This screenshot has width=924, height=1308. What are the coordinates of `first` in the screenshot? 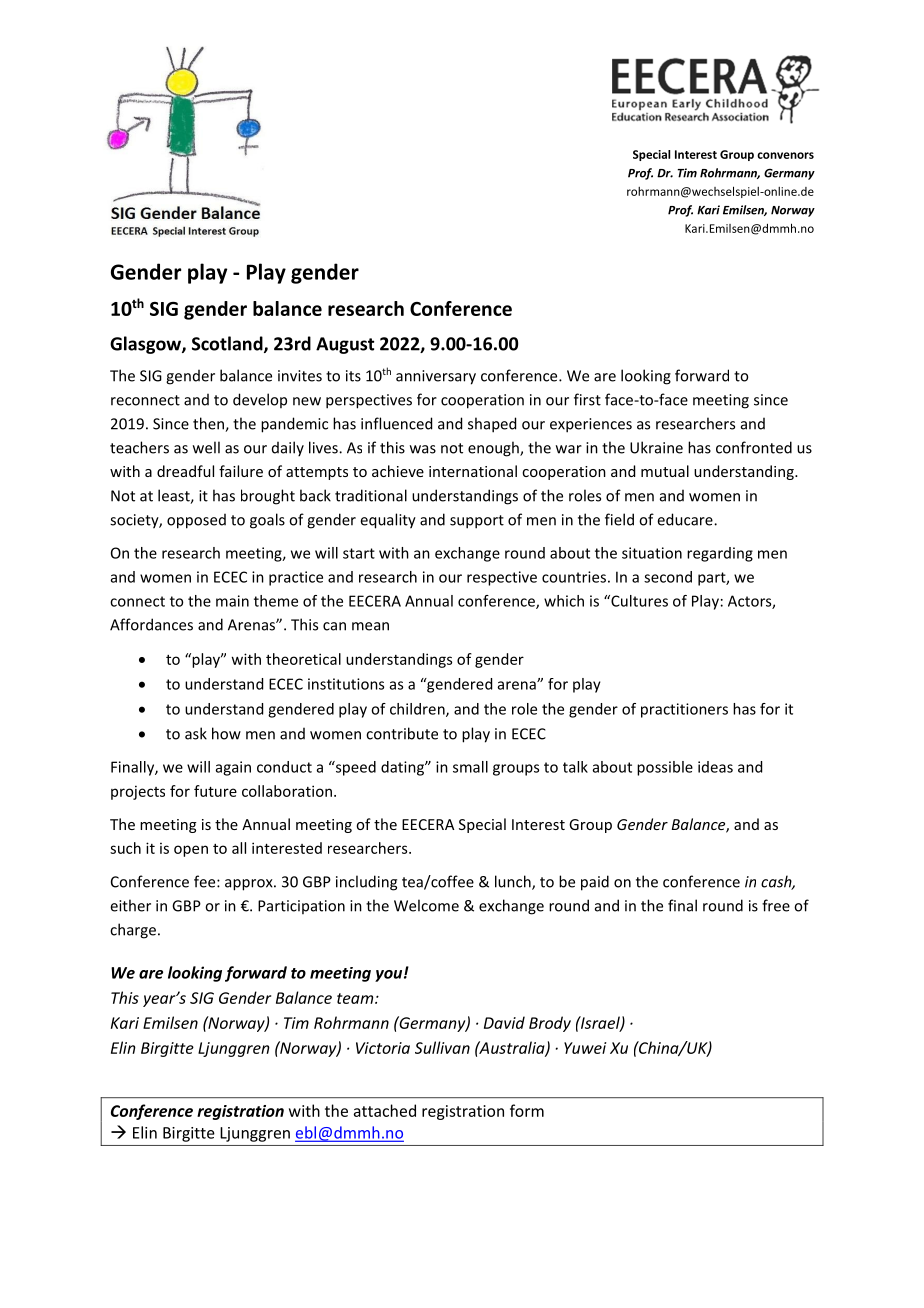 It's located at (587, 399).
